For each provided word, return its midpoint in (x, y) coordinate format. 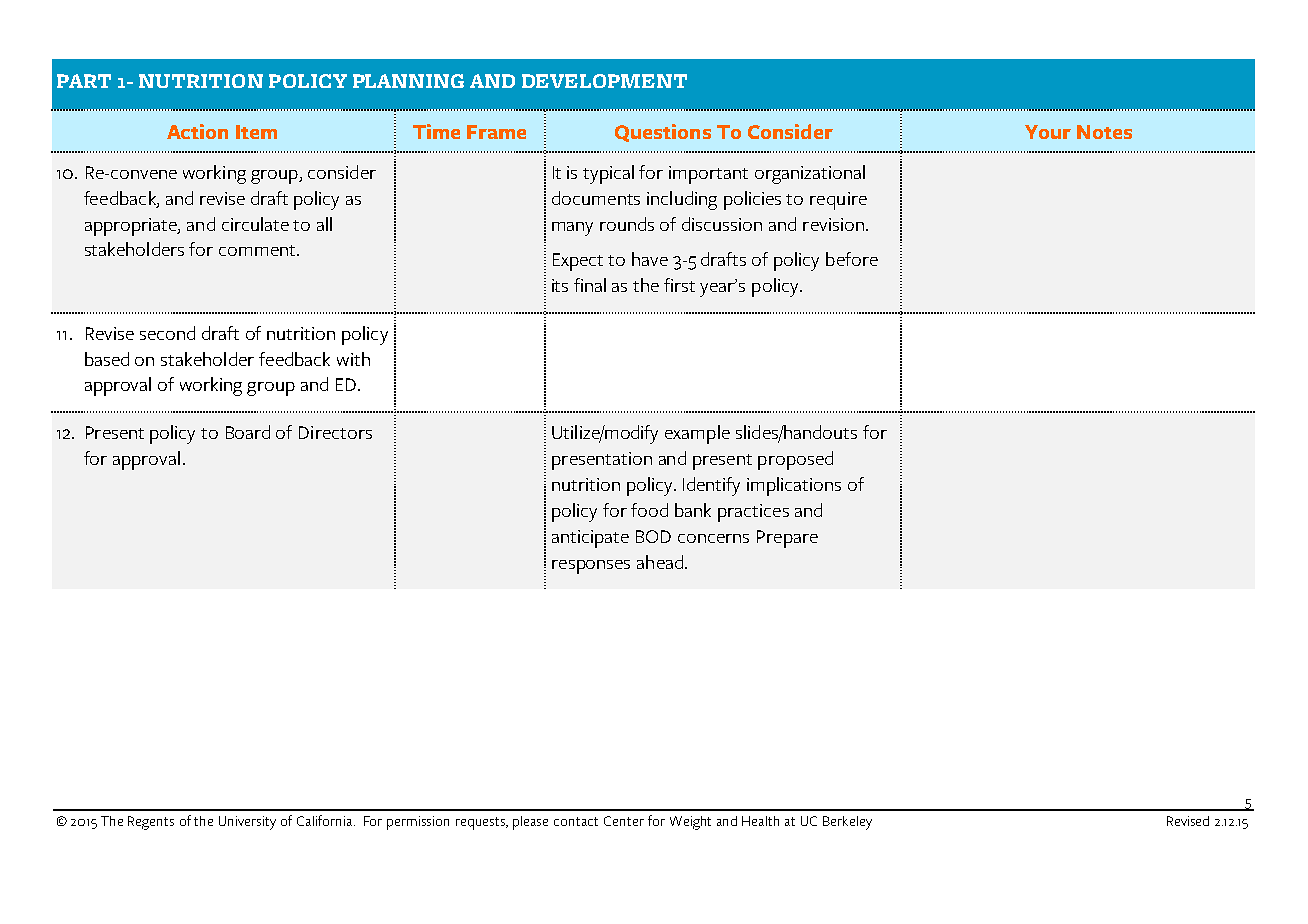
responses (591, 567)
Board (248, 432)
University (247, 823)
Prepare (787, 539)
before (852, 259)
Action (197, 131)
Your (1048, 132)
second (167, 333)
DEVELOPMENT (604, 81)
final (590, 285)
